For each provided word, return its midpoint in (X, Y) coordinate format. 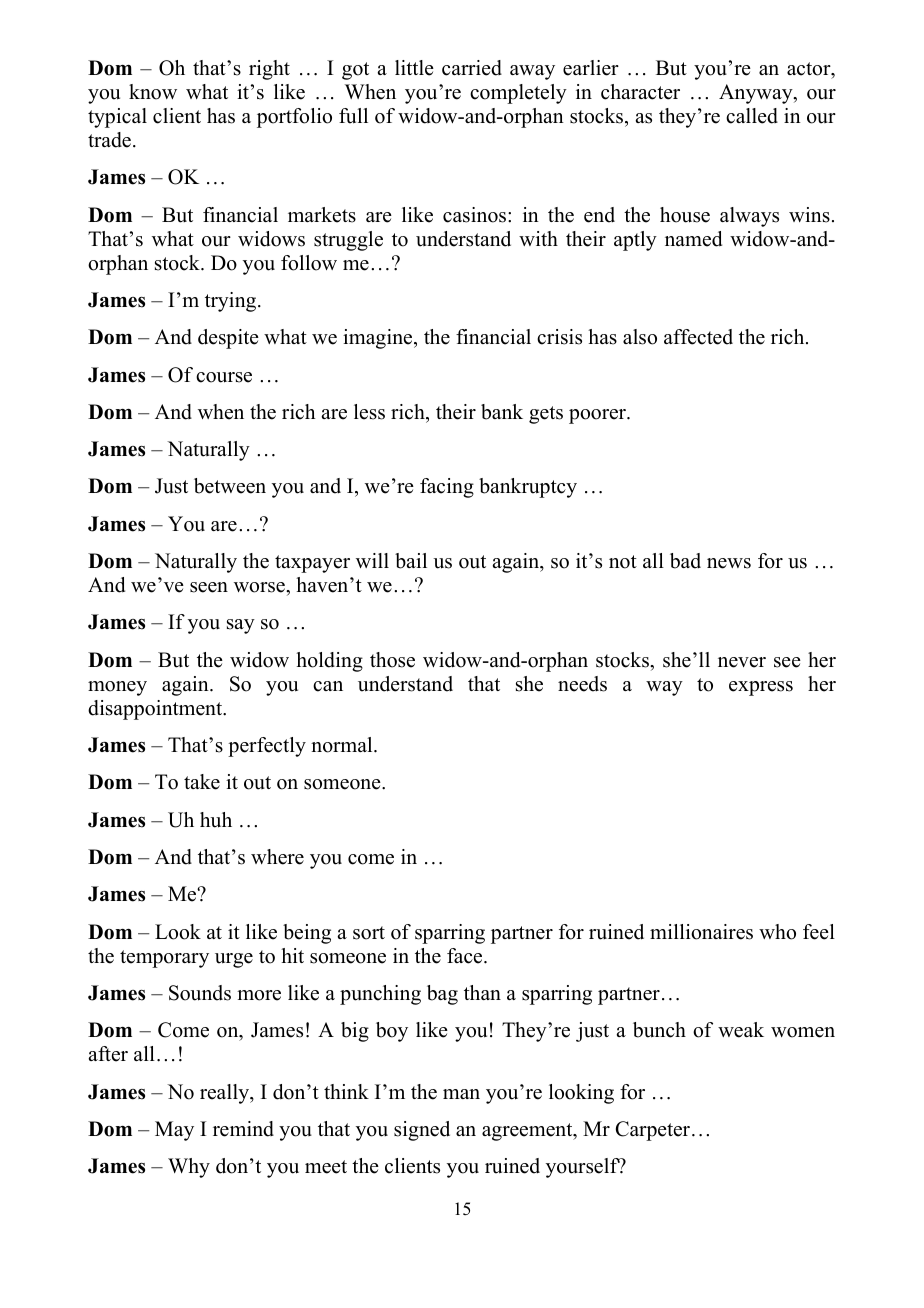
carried (472, 68)
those (392, 660)
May (174, 1131)
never (742, 662)
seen (209, 587)
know (153, 92)
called (752, 116)
